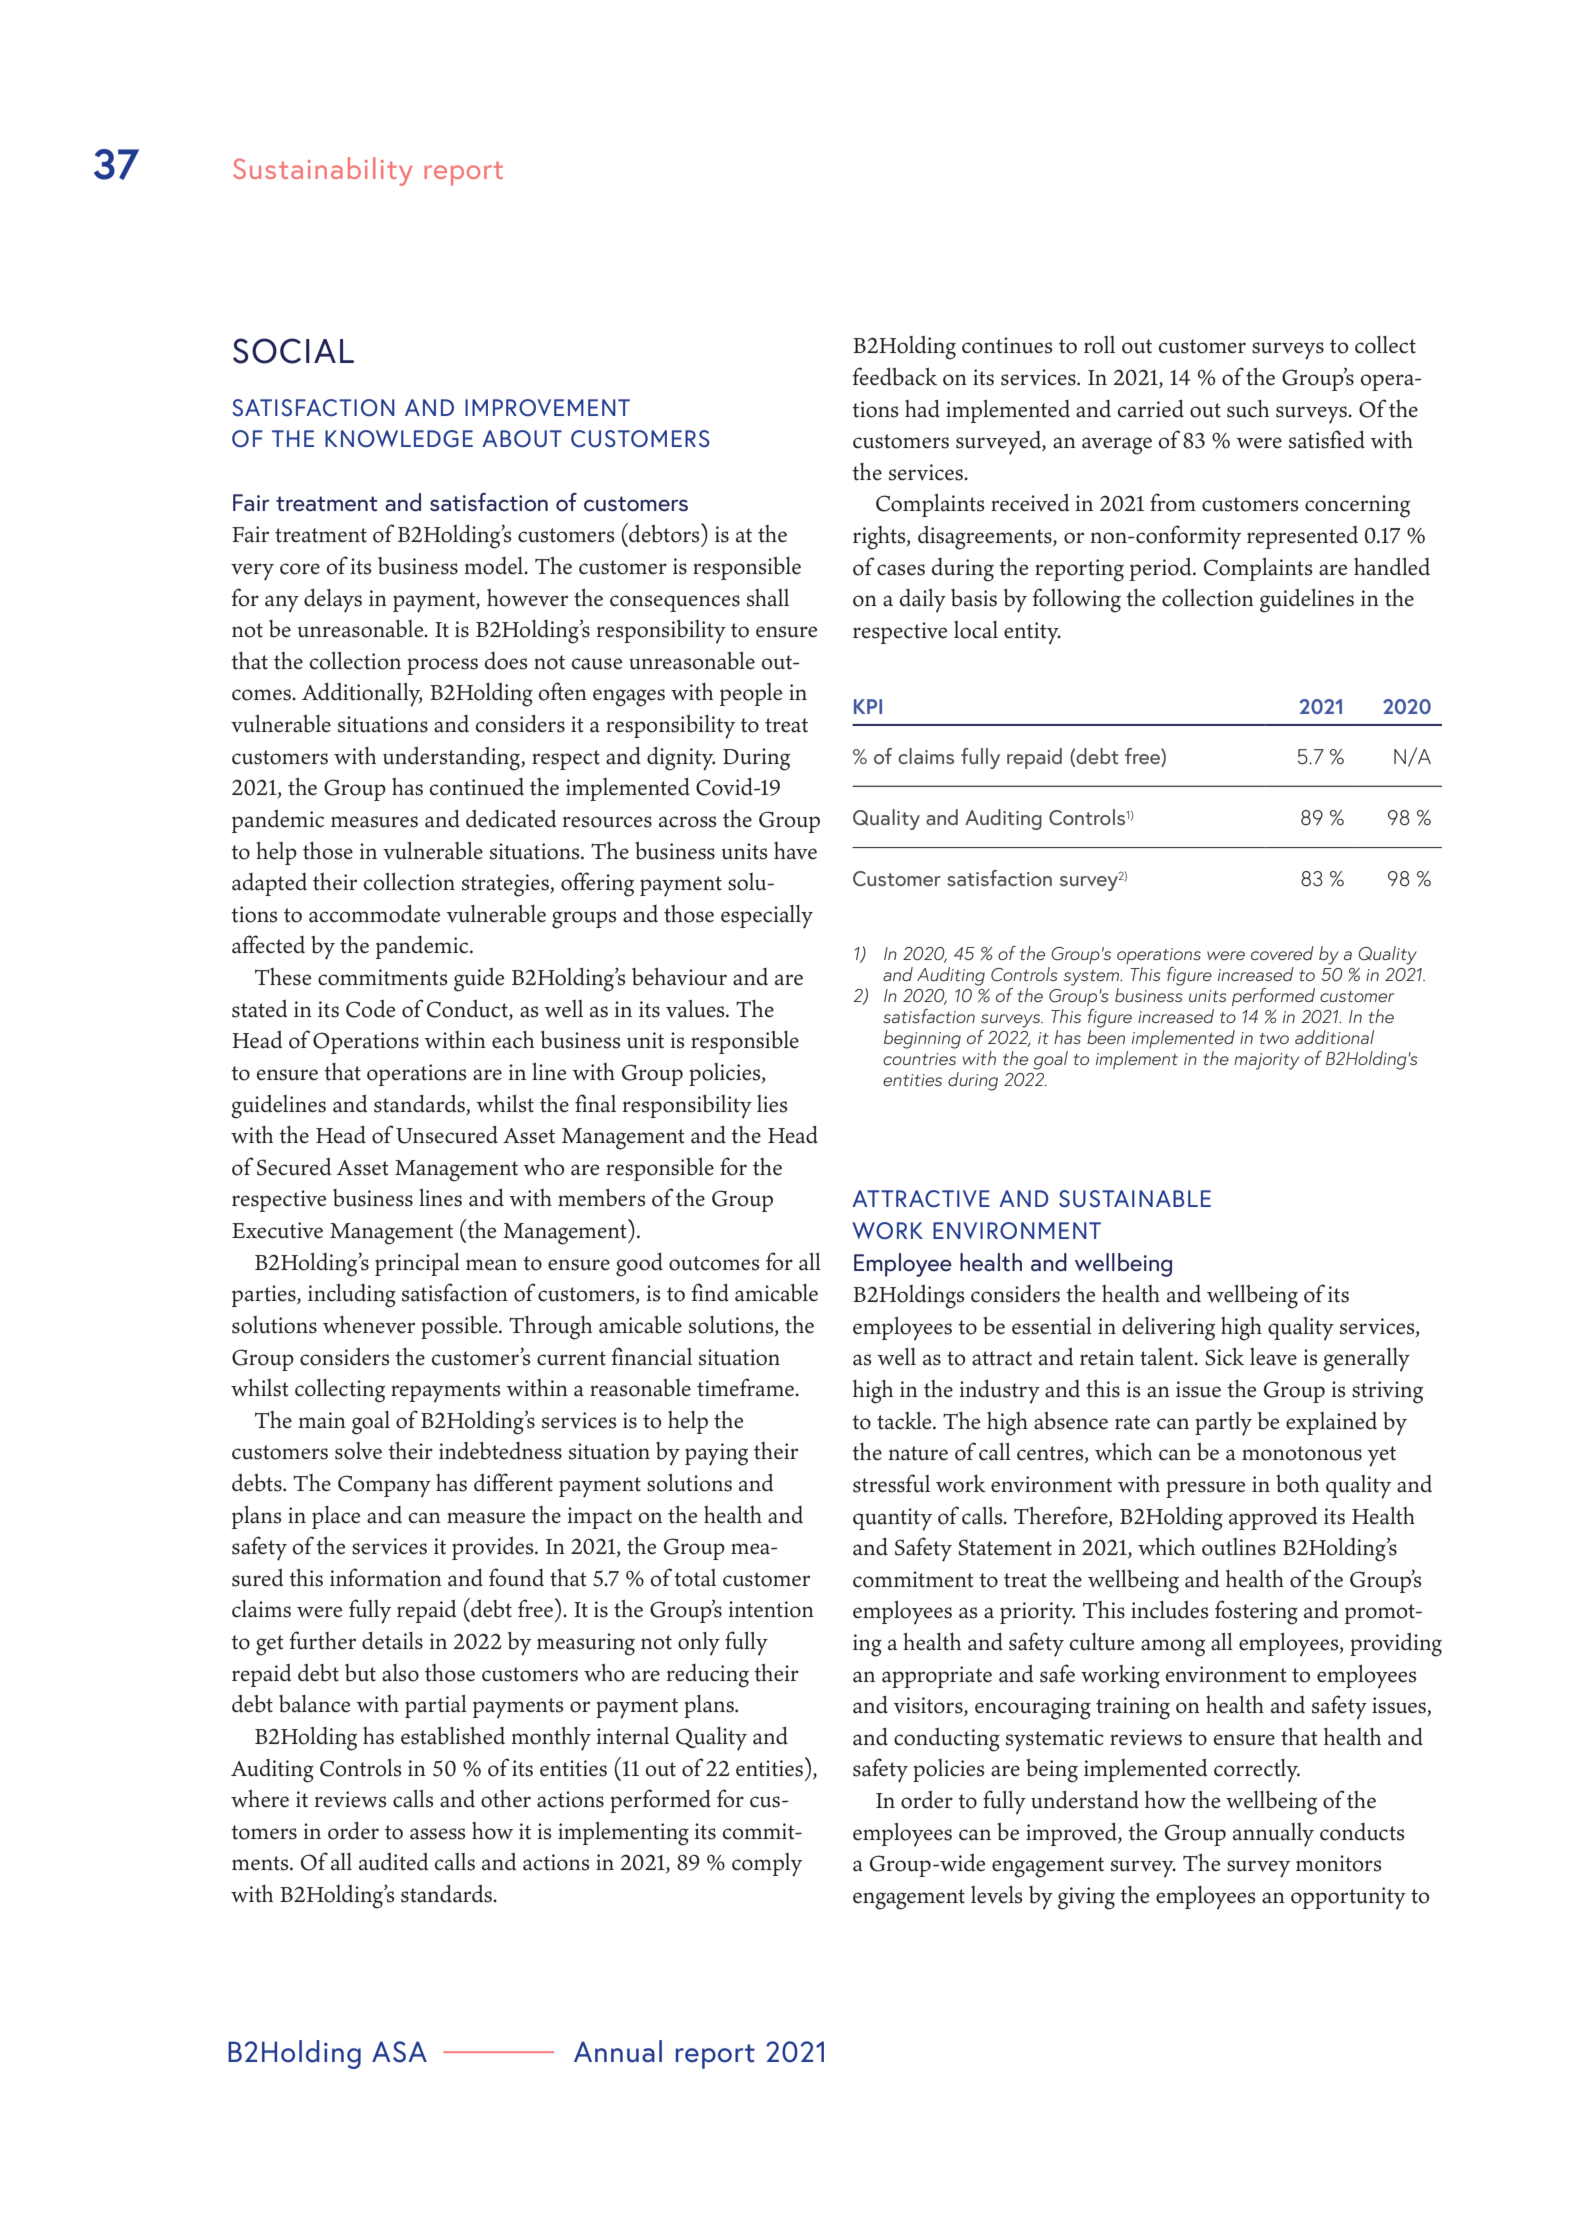 This page has width=1569, height=2219. What do you see at coordinates (371, 1009) in the page?
I see `Code` at bounding box center [371, 1009].
